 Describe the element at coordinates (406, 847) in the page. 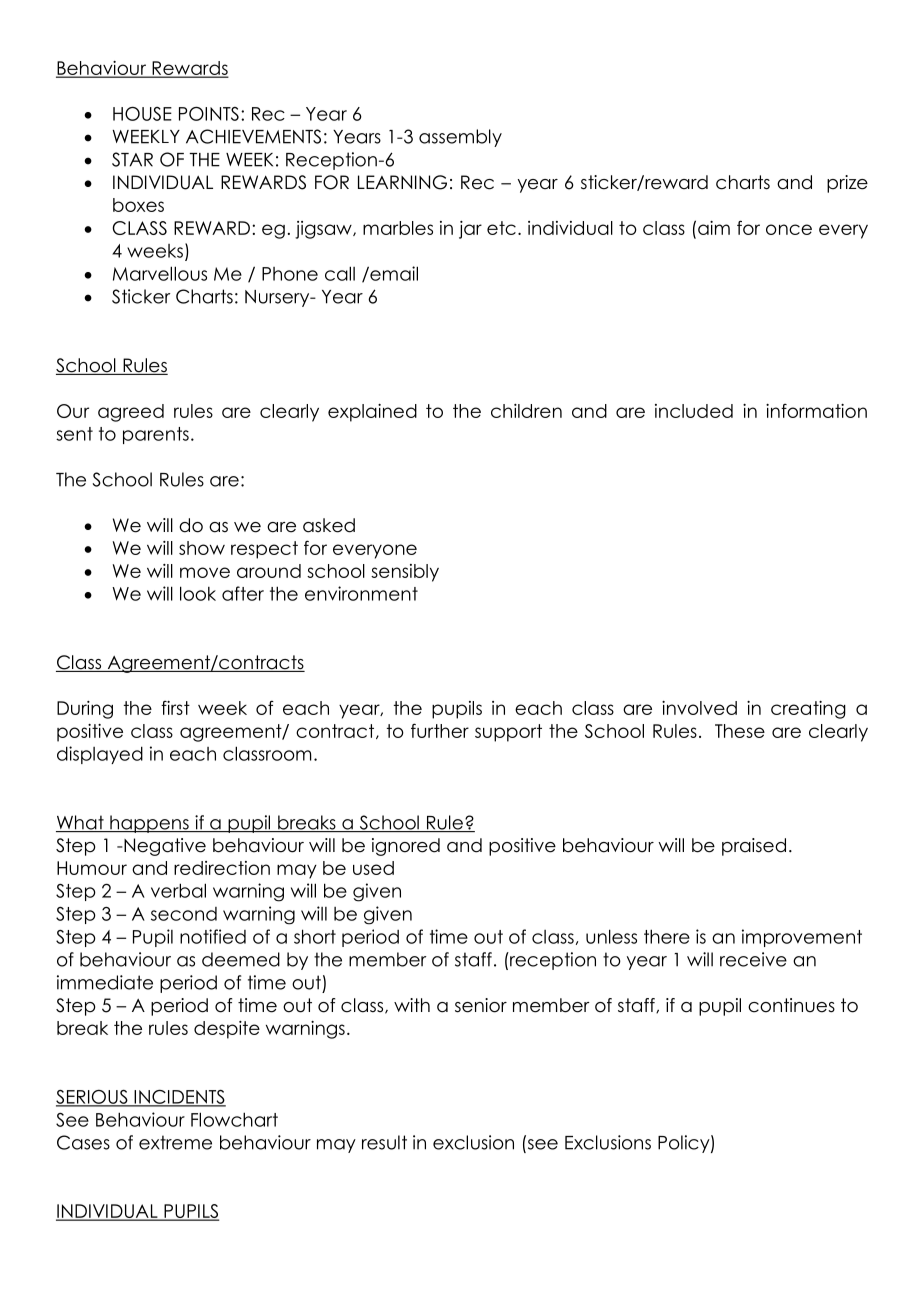

I see `ignored` at that location.
